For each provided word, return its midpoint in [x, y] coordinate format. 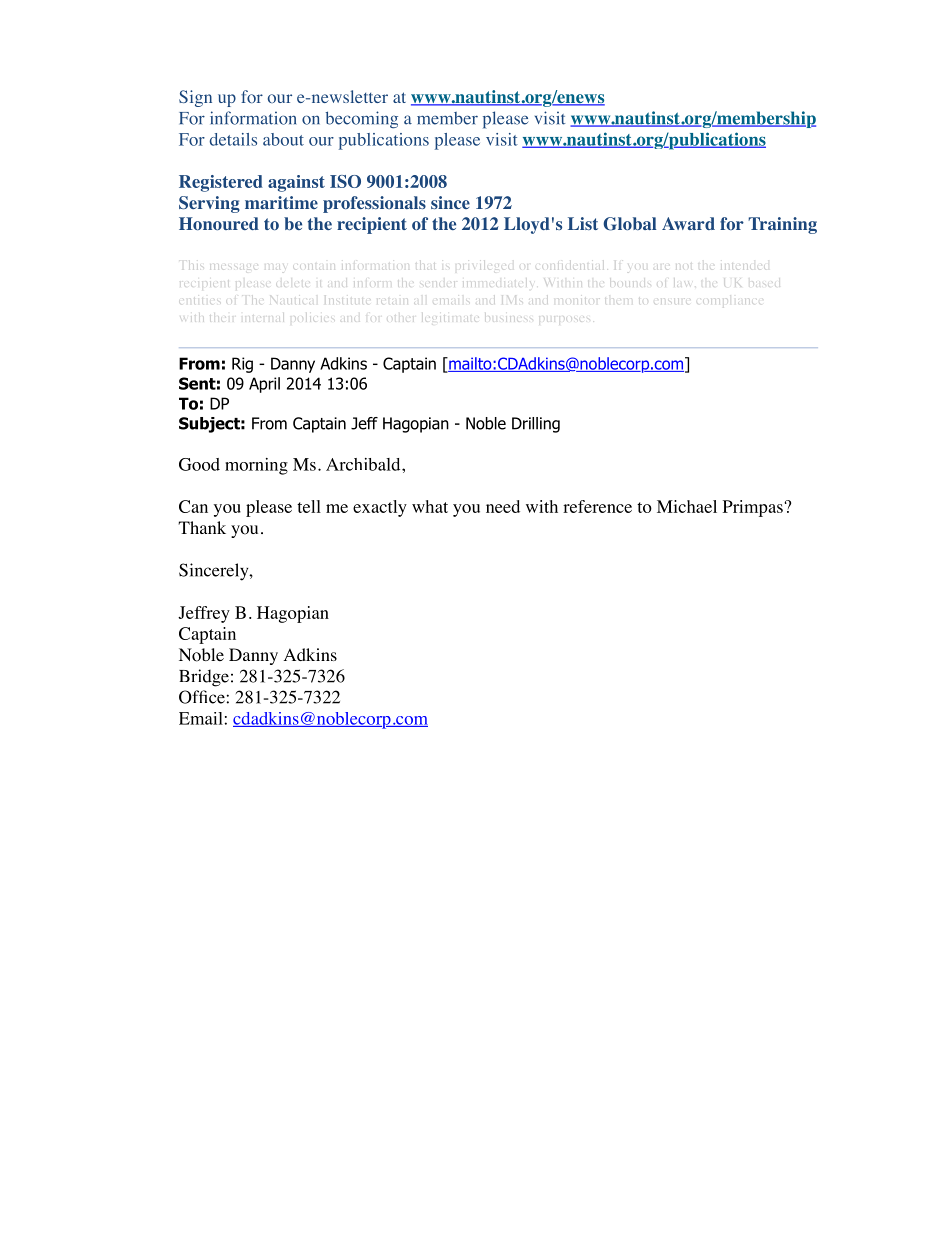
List [583, 223]
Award [688, 223]
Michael [687, 506]
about [283, 139]
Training [782, 225]
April [264, 385]
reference [597, 506]
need [503, 506]
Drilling [536, 425]
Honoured [219, 223]
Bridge [204, 678]
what [430, 506]
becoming [362, 120]
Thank [202, 527]
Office [202, 697]
